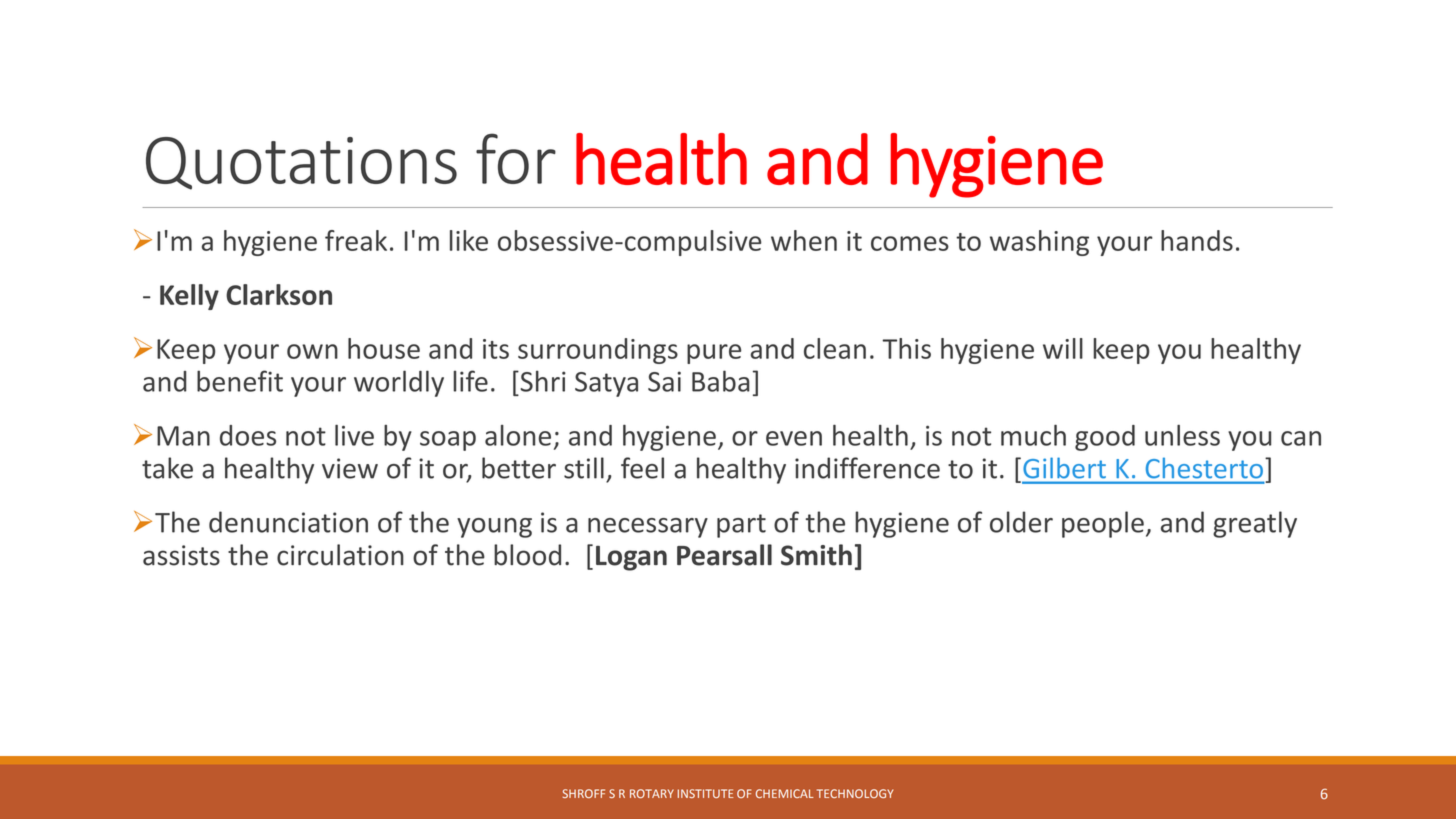 The width and height of the document is (1456, 819). What do you see at coordinates (652, 793) in the document?
I see `ROTARY` at bounding box center [652, 793].
